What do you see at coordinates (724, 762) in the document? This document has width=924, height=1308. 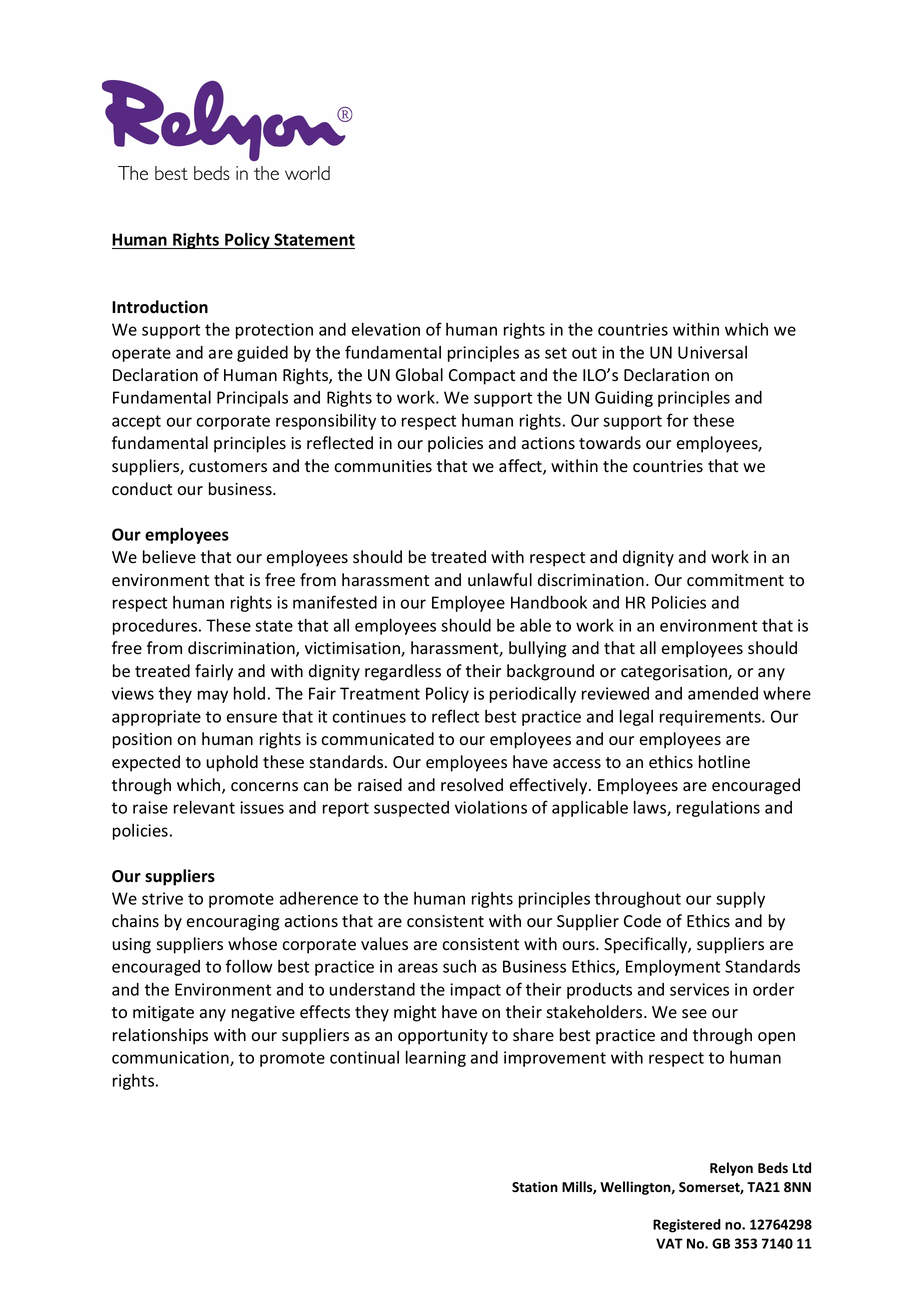 I see `hotline` at bounding box center [724, 762].
